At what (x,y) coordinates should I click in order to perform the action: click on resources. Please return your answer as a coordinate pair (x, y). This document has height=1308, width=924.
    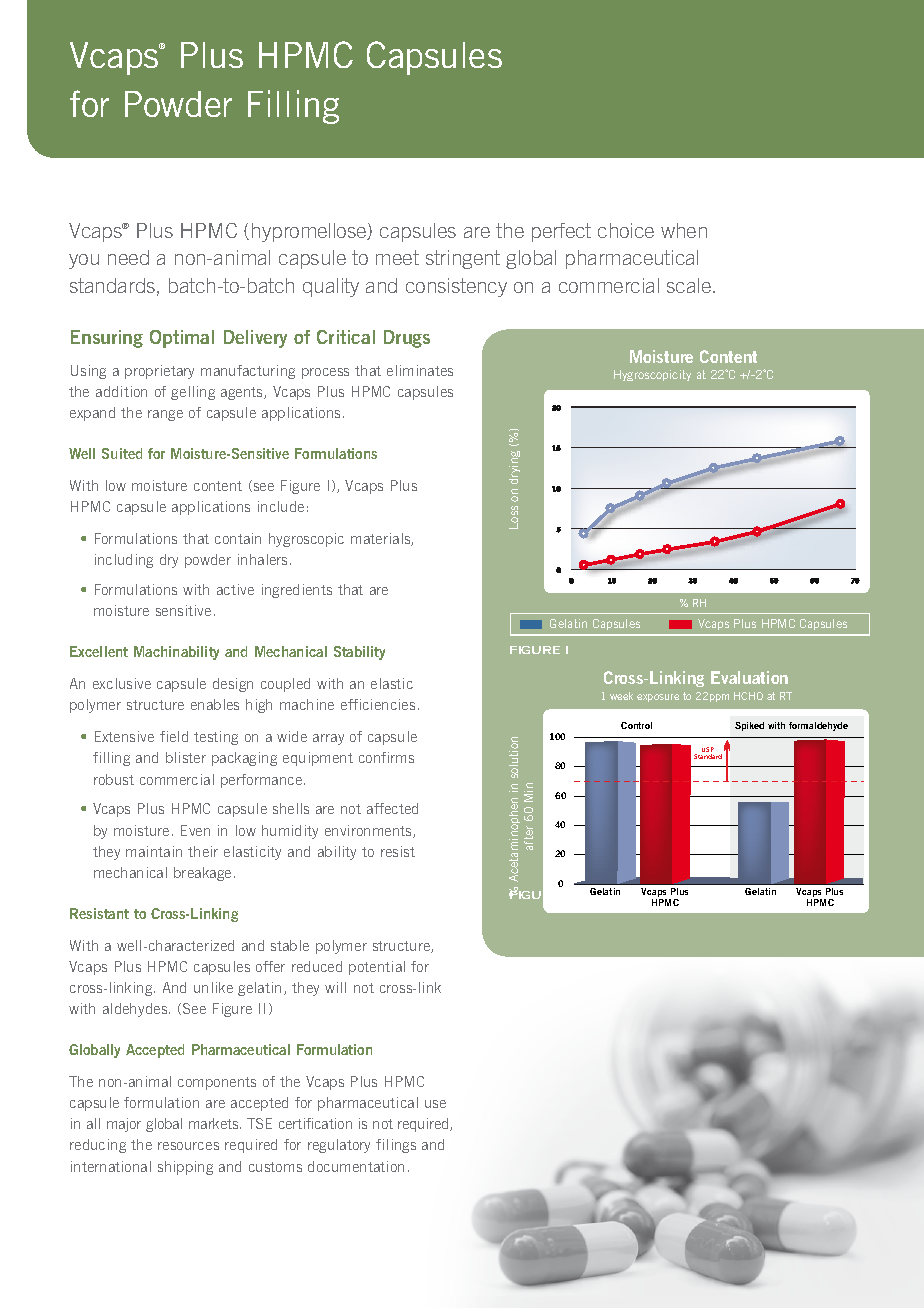
    Looking at the image, I should click on (188, 1146).
